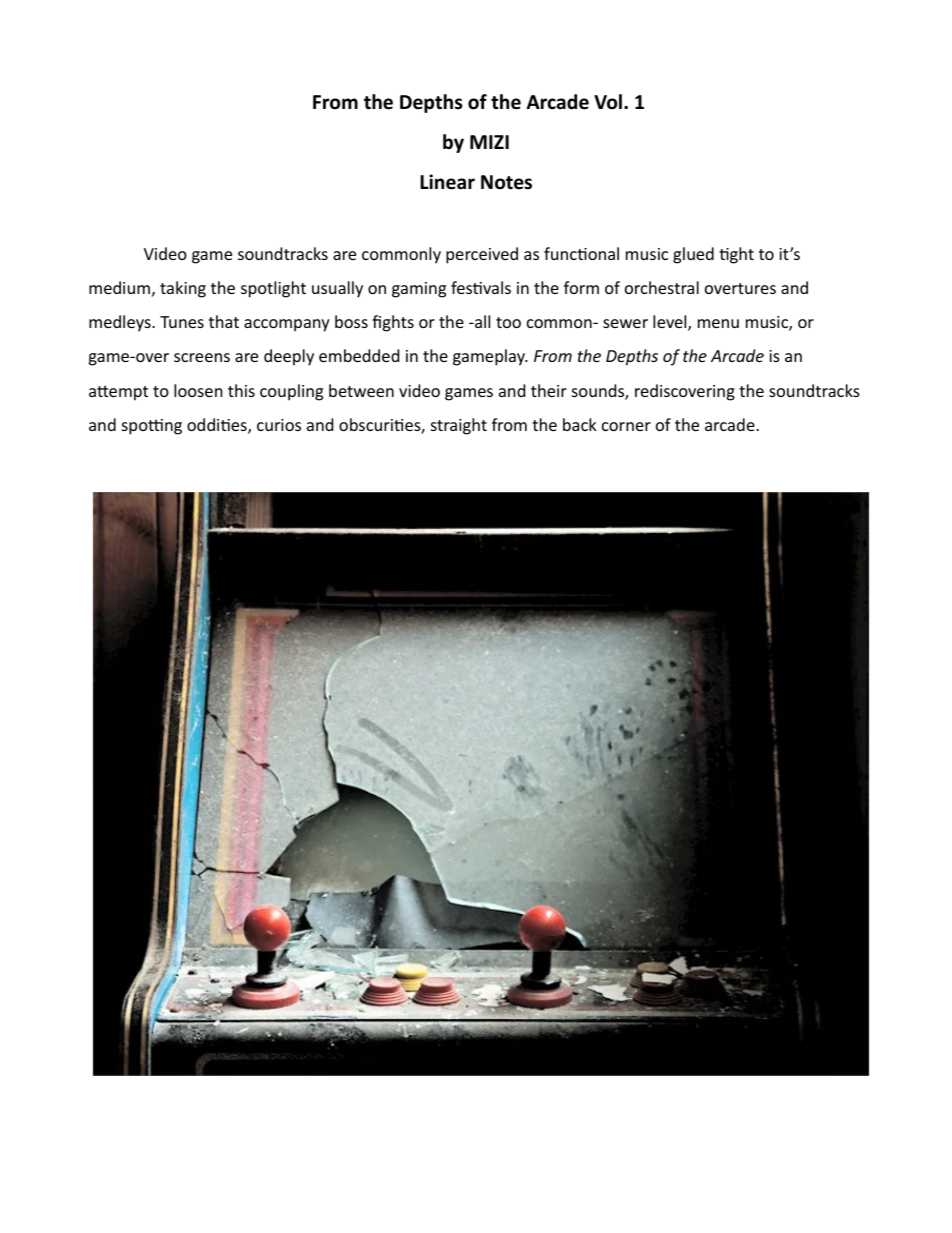  Describe the element at coordinates (447, 182) in the screenshot. I see `Linear` at that location.
